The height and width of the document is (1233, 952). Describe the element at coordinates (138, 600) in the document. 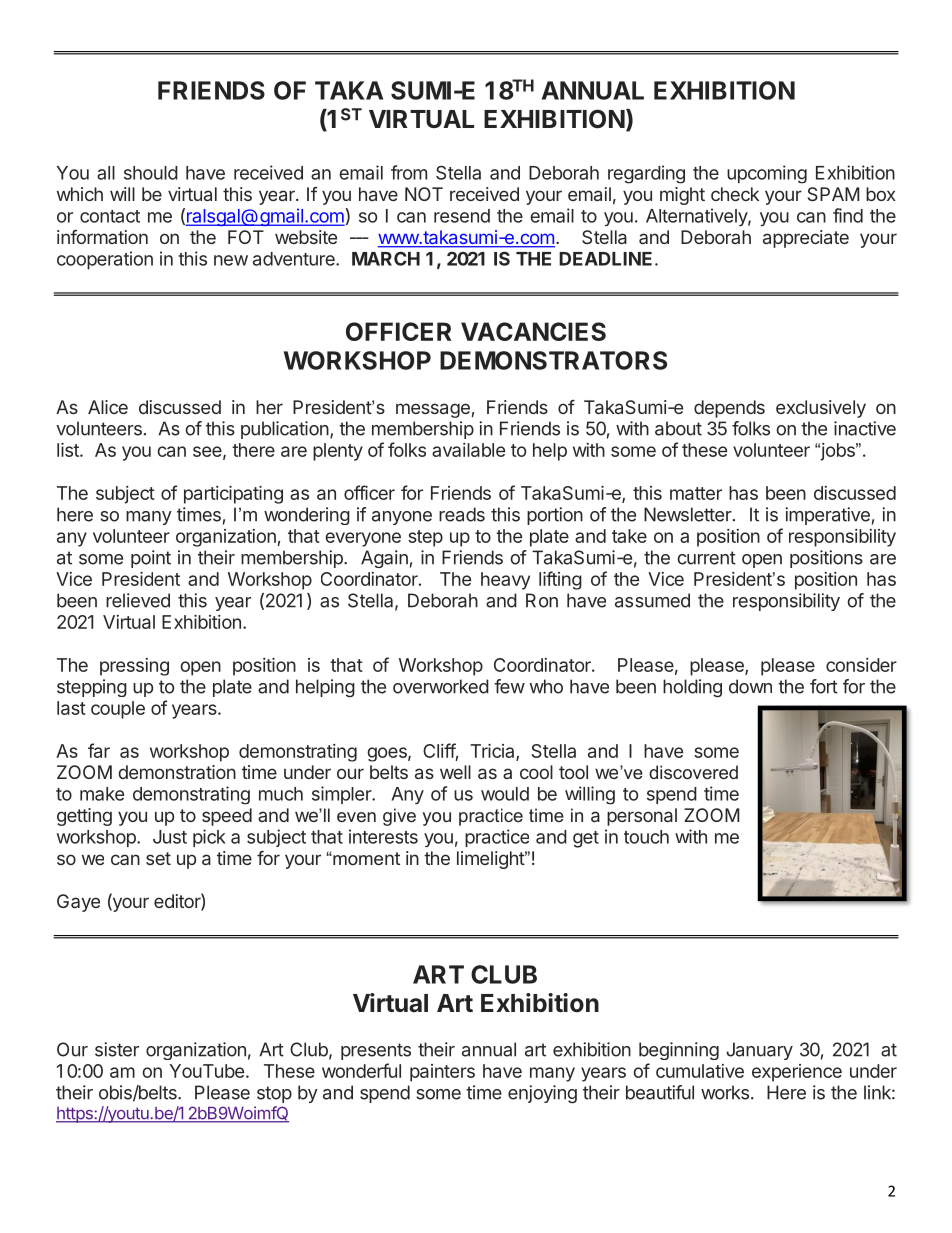

I see `relieved` at that location.
